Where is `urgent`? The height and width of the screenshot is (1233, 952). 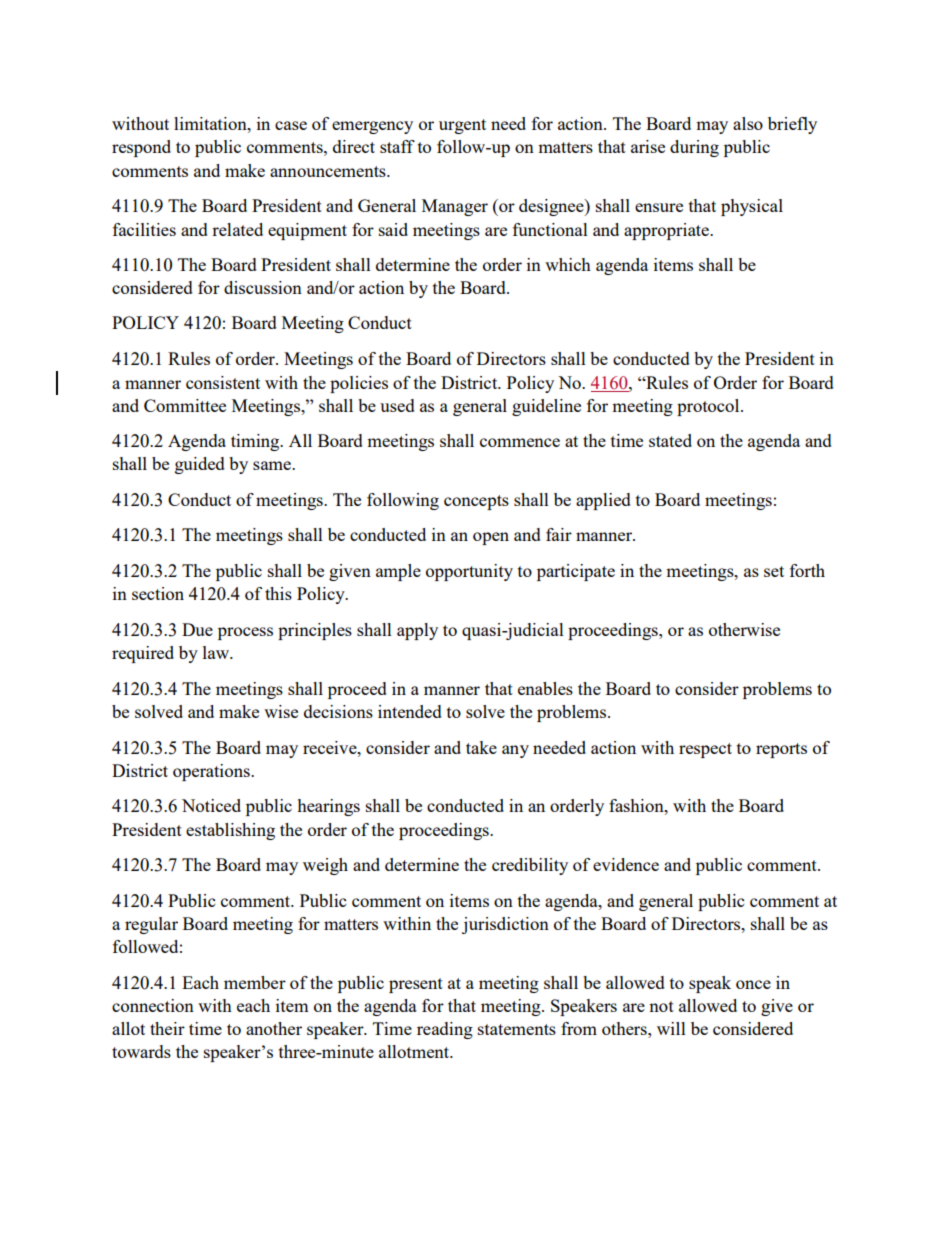 urgent is located at coordinates (462, 126).
